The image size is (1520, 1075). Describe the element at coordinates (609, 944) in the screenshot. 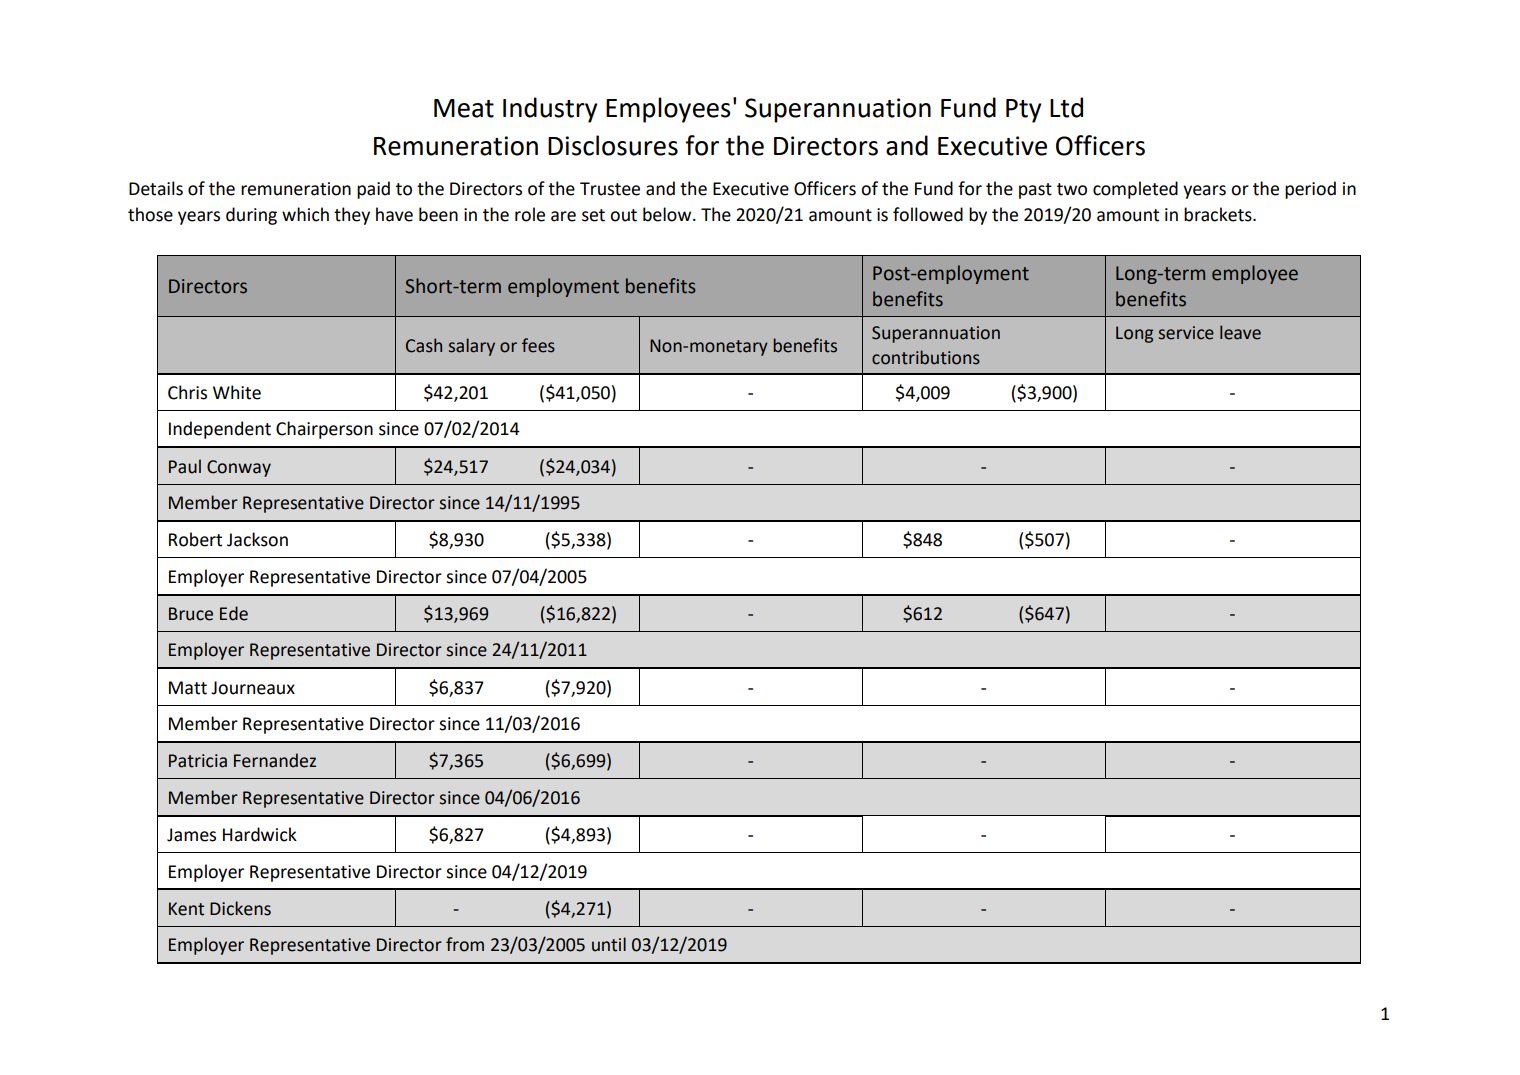

I see `until` at that location.
